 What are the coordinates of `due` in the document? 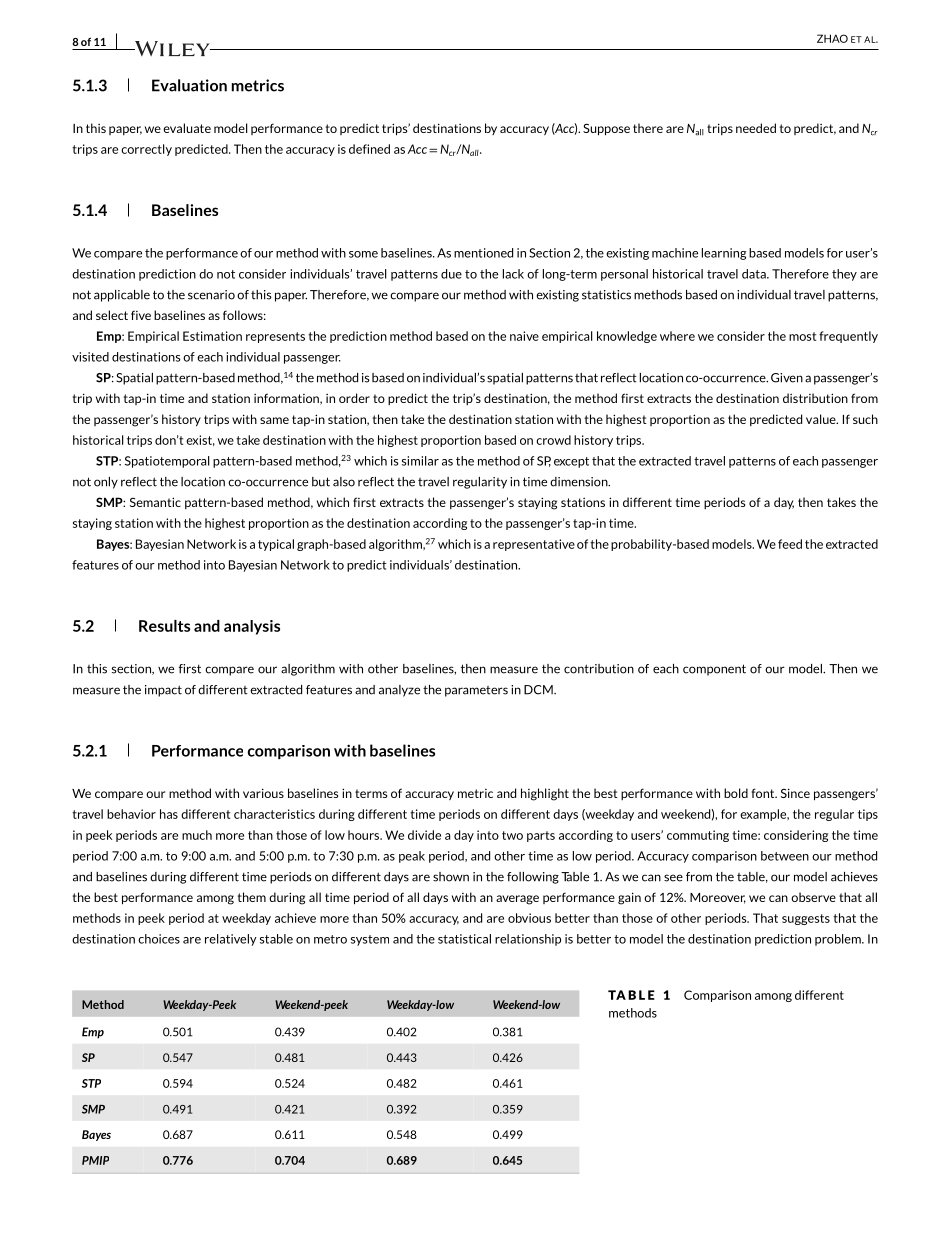 It's located at (451, 274).
